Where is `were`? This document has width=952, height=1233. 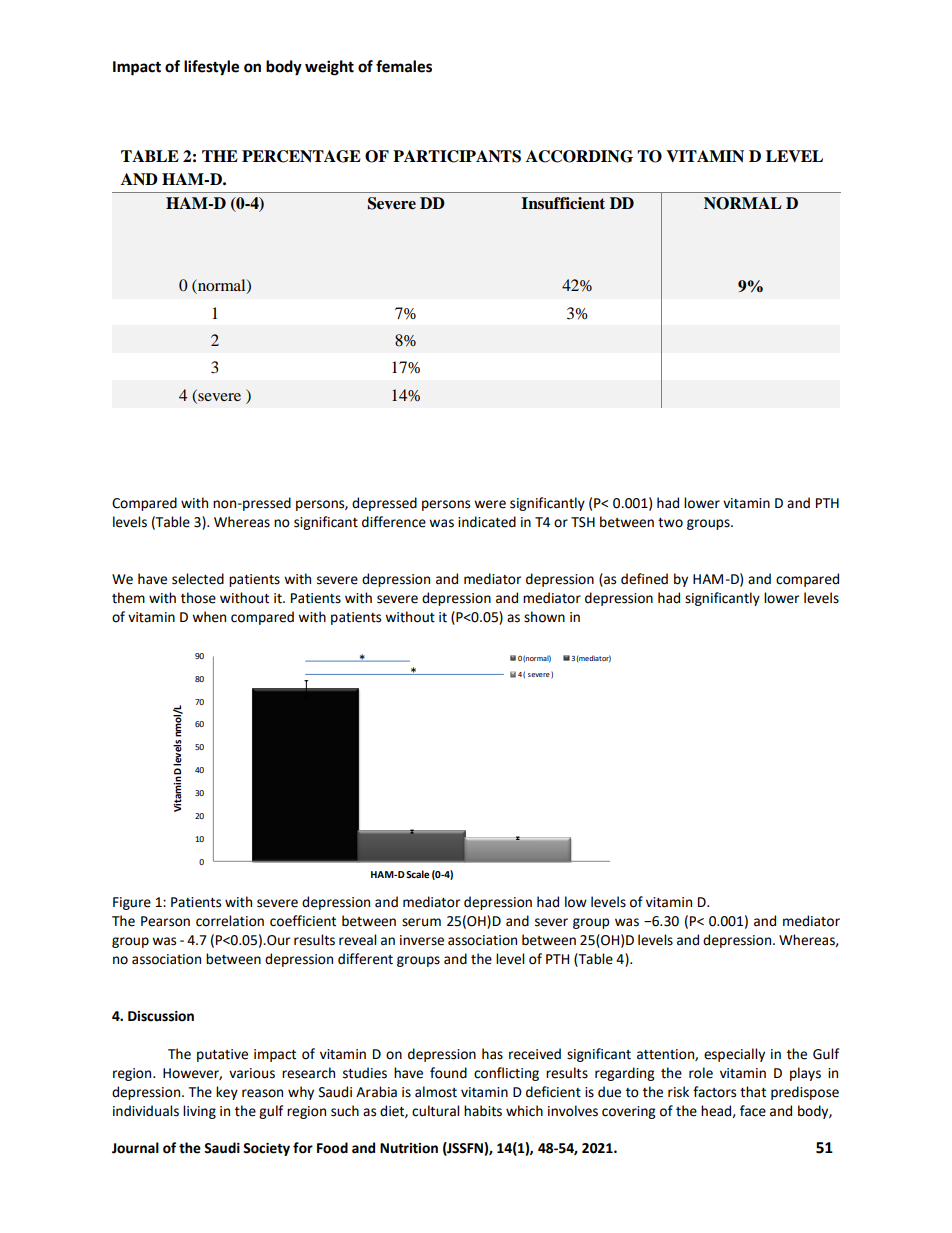
were is located at coordinates (490, 504).
